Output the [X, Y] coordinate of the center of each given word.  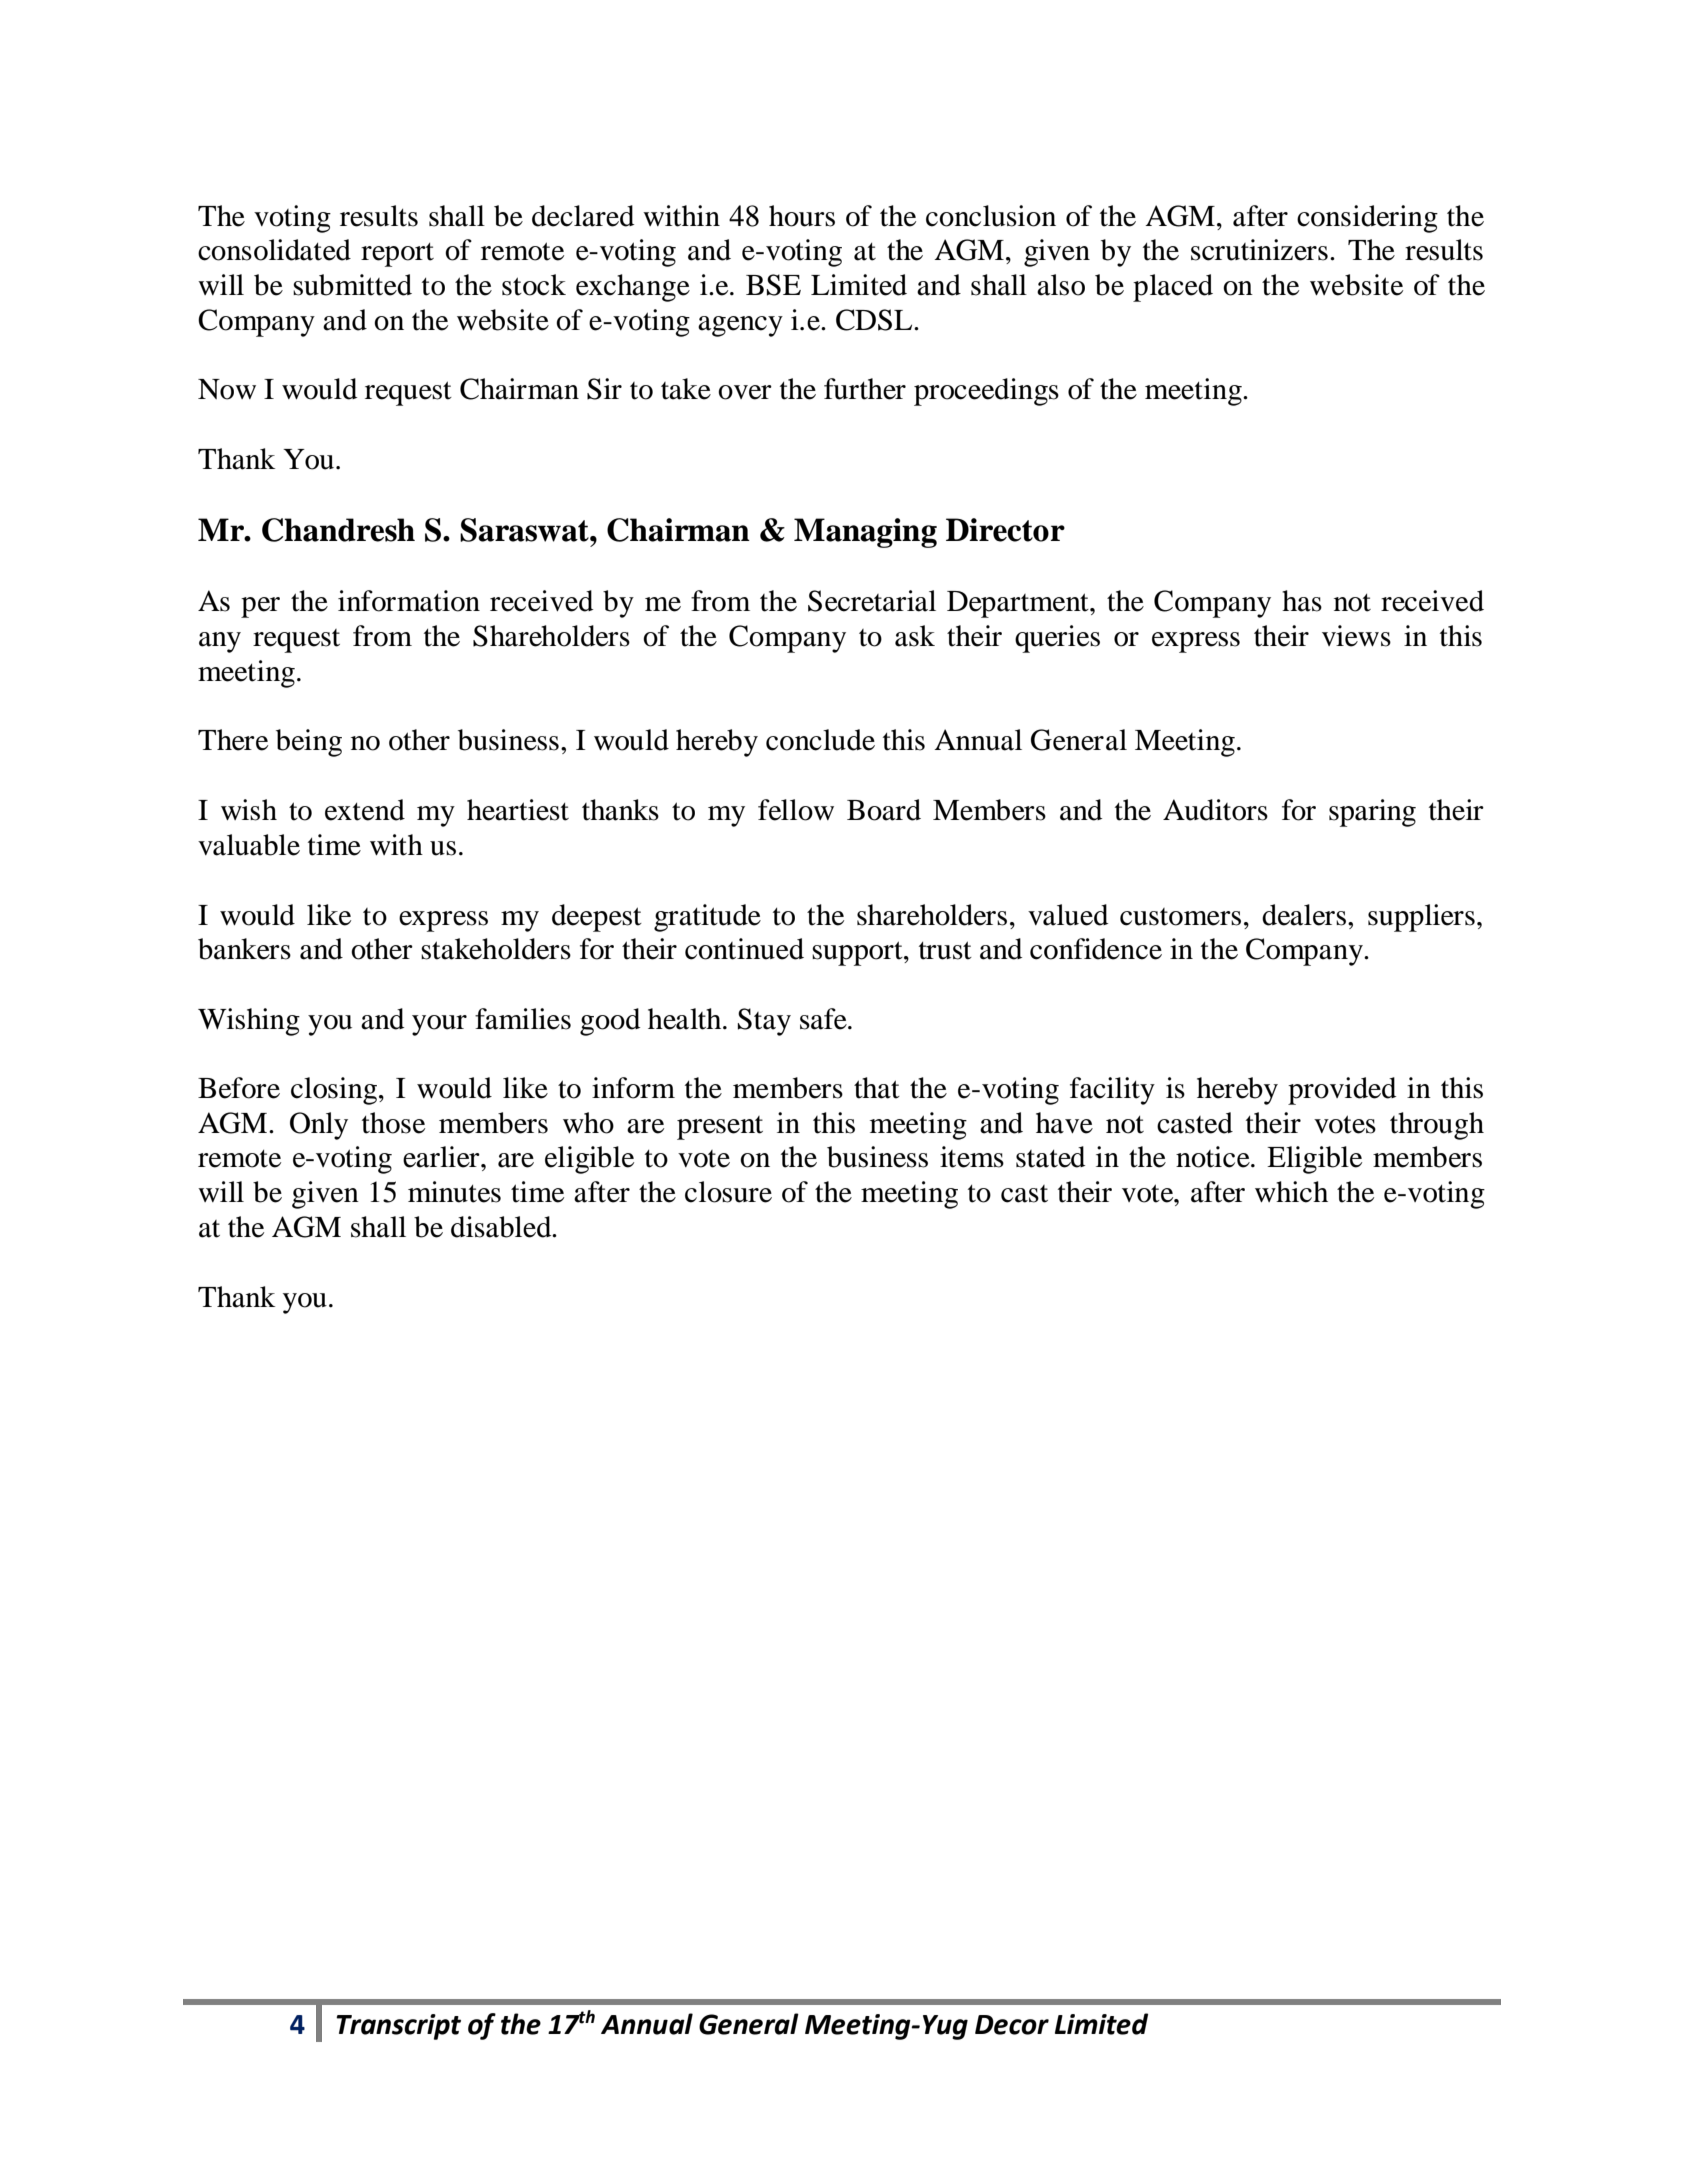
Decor [1012, 2025]
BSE [773, 285]
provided [1342, 1091]
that [877, 1088]
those [393, 1123]
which [1291, 1192]
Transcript [398, 2027]
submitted [352, 285]
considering [1367, 219]
